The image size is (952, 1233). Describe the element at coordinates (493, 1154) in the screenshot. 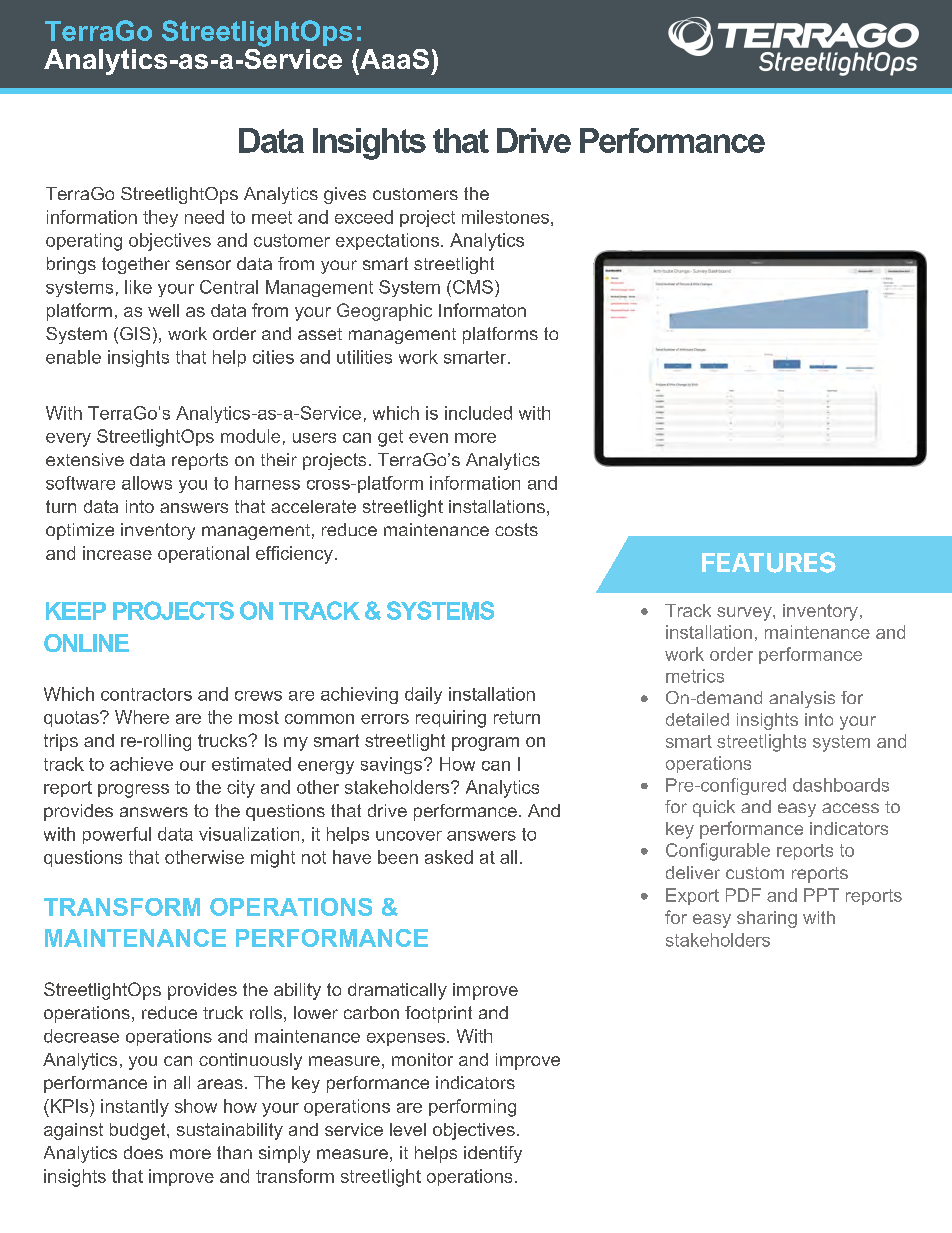

I see `identify` at that location.
